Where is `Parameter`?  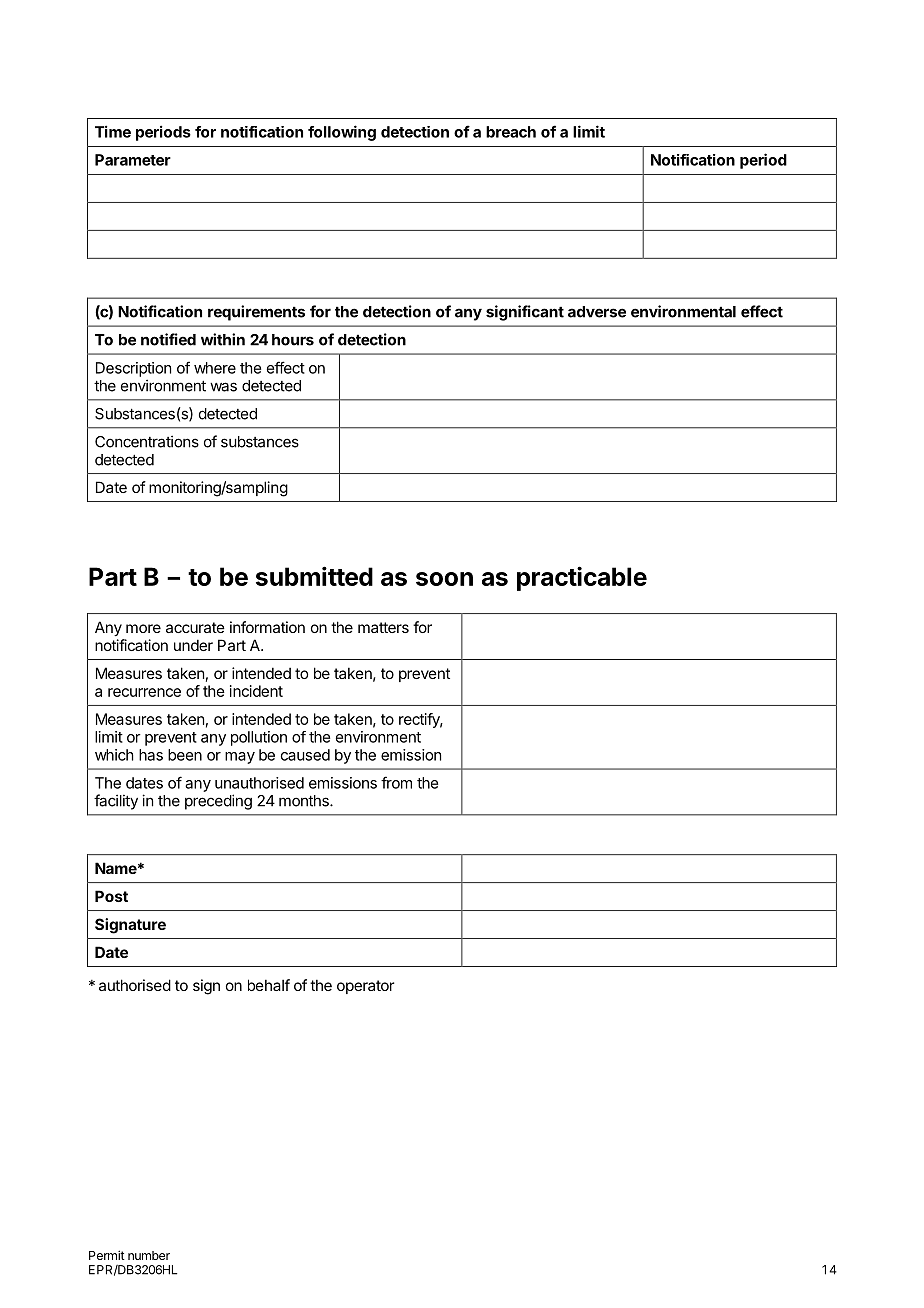
Parameter is located at coordinates (133, 160).
